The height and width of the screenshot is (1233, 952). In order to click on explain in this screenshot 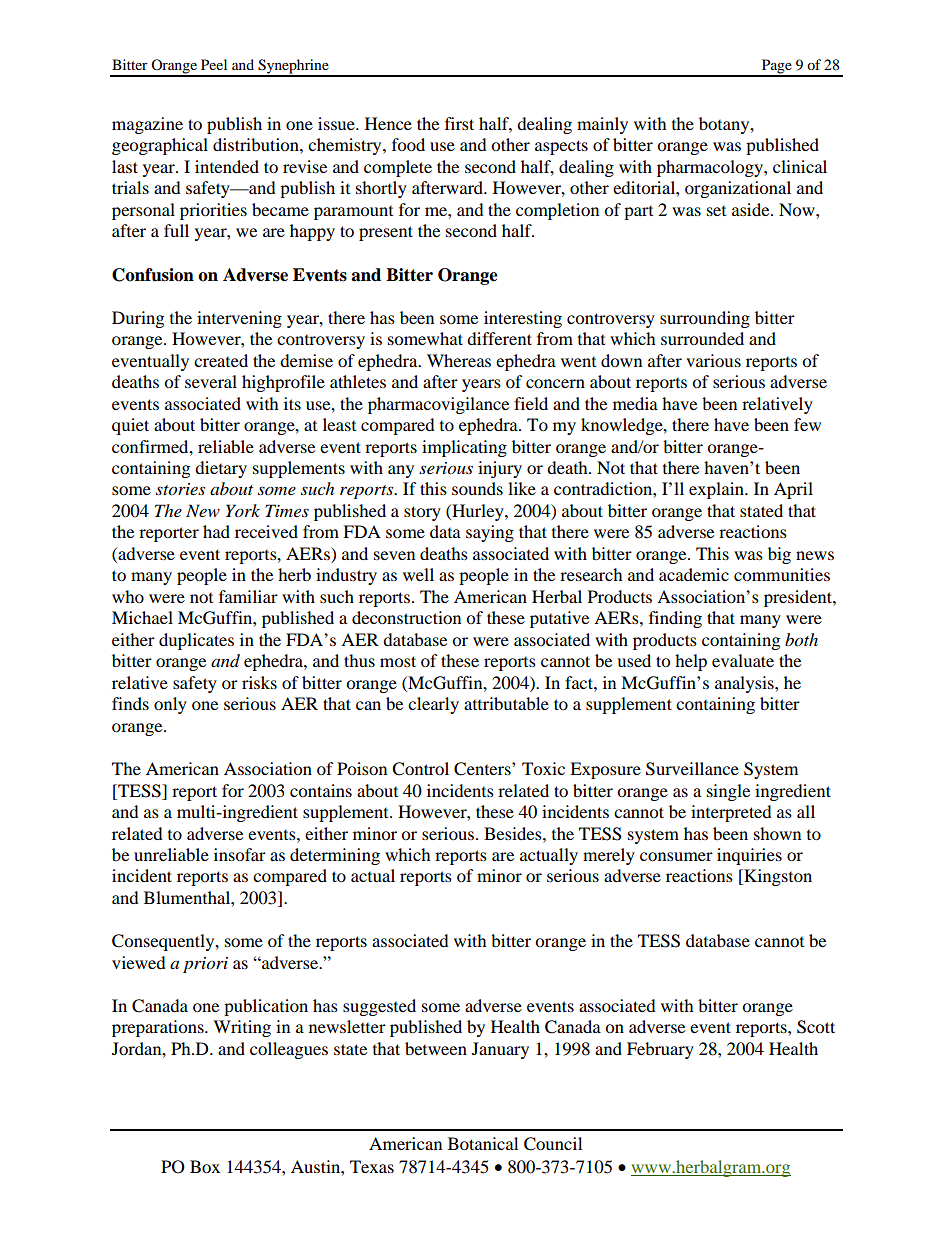, I will do `click(717, 490)`.
